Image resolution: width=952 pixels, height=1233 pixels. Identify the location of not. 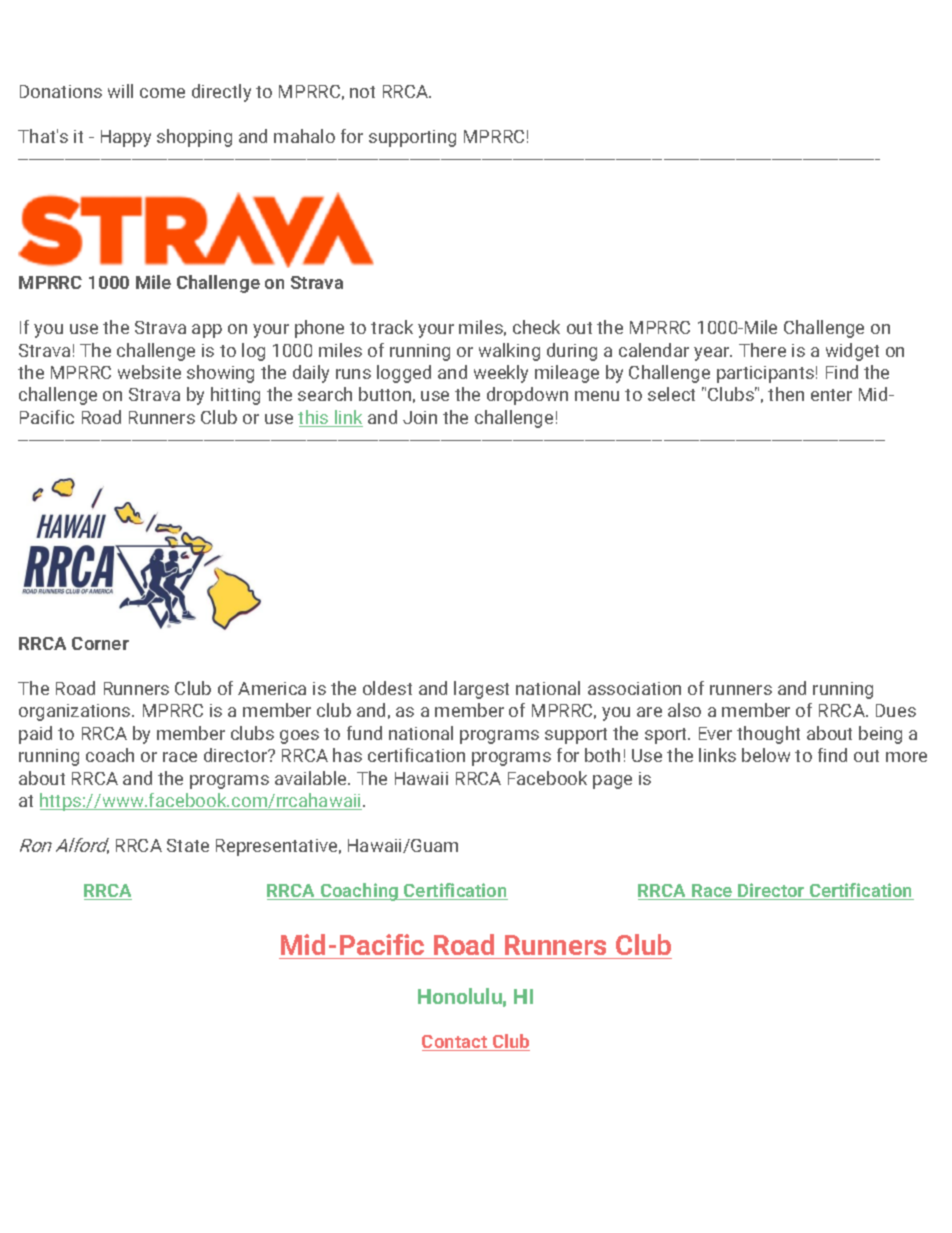
(362, 92).
